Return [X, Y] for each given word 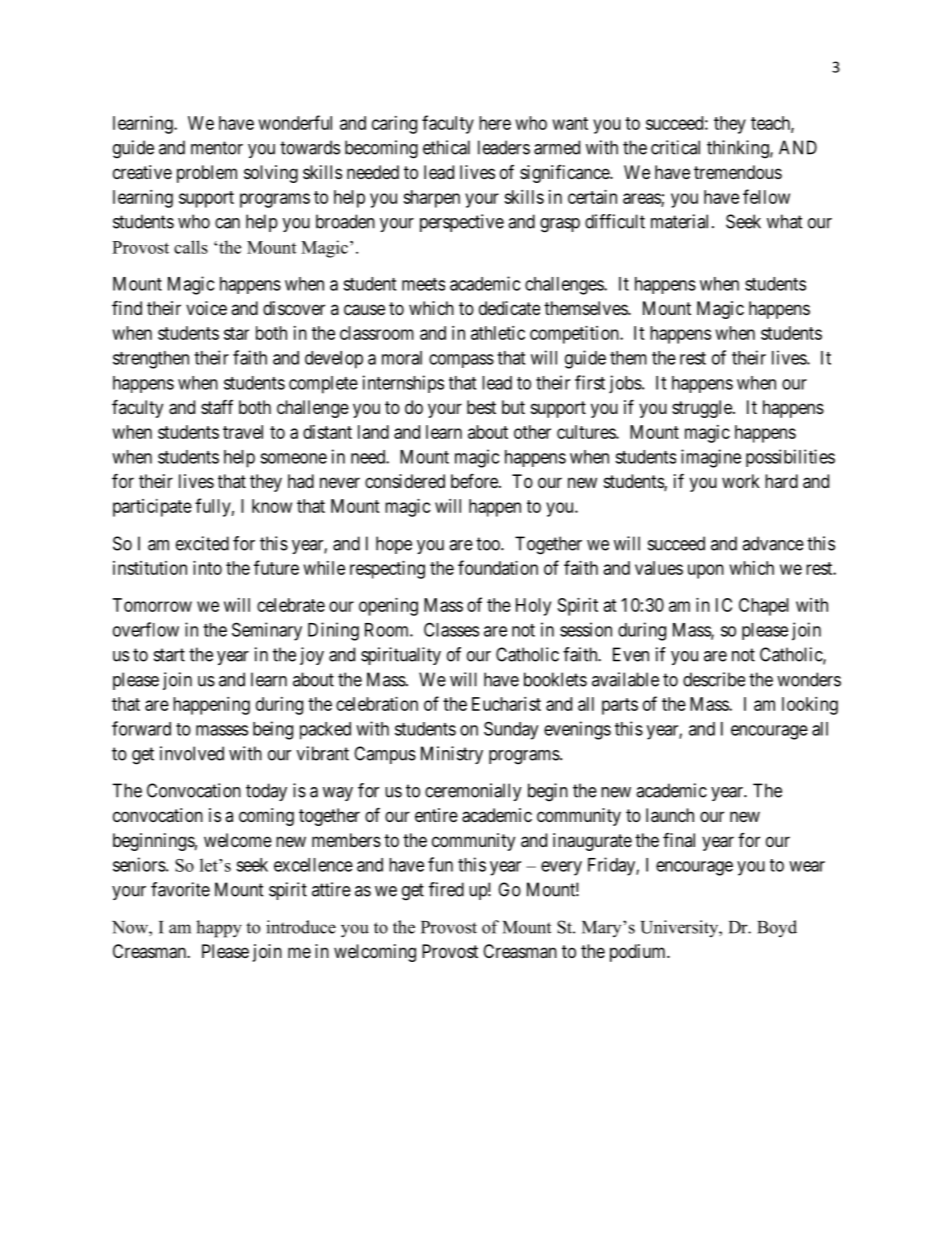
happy [219, 929]
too [489, 544]
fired [446, 889]
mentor [217, 148]
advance [773, 543]
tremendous [738, 172]
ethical [446, 147]
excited [202, 543]
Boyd [777, 928]
